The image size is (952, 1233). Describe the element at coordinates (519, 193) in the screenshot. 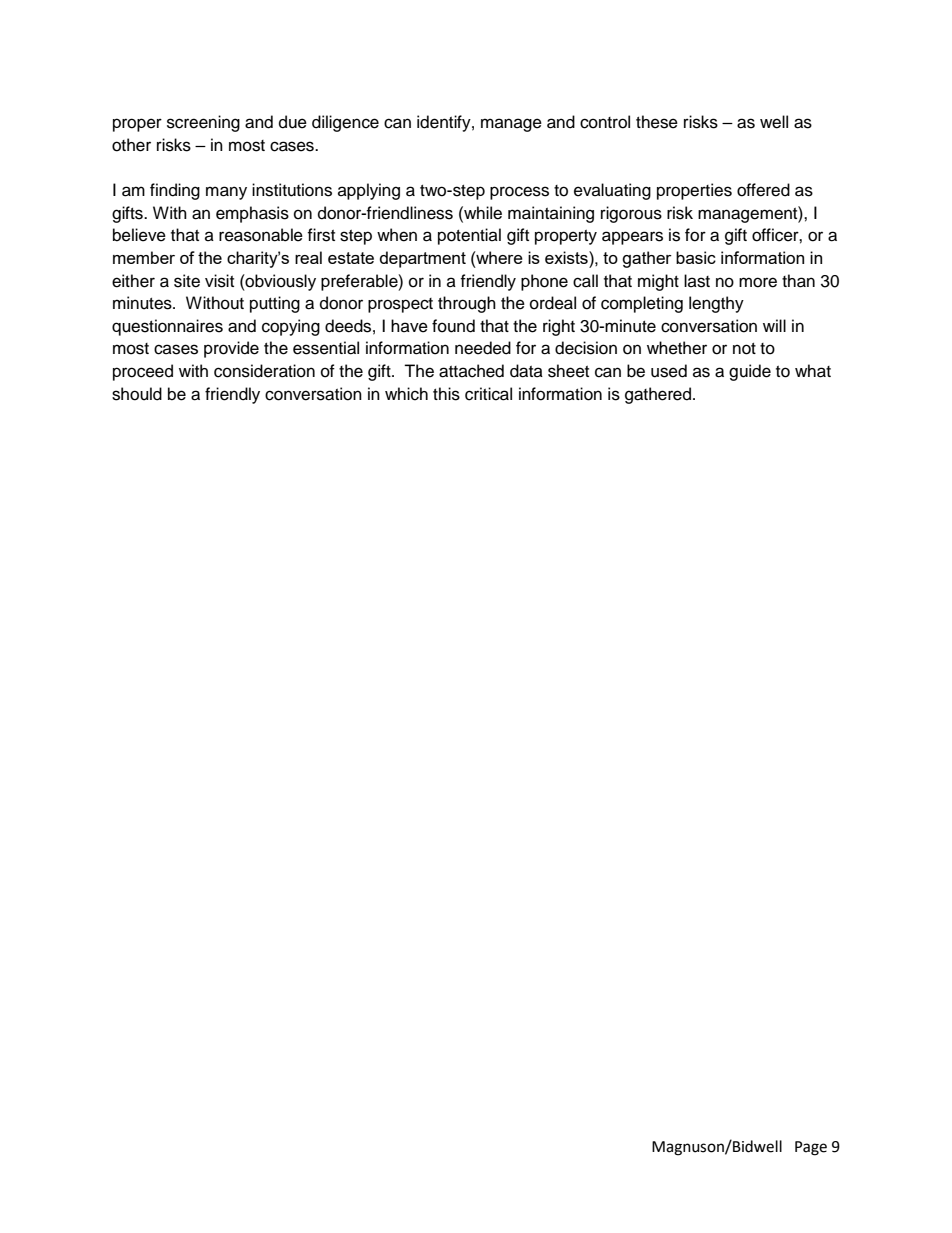

I see `process` at that location.
